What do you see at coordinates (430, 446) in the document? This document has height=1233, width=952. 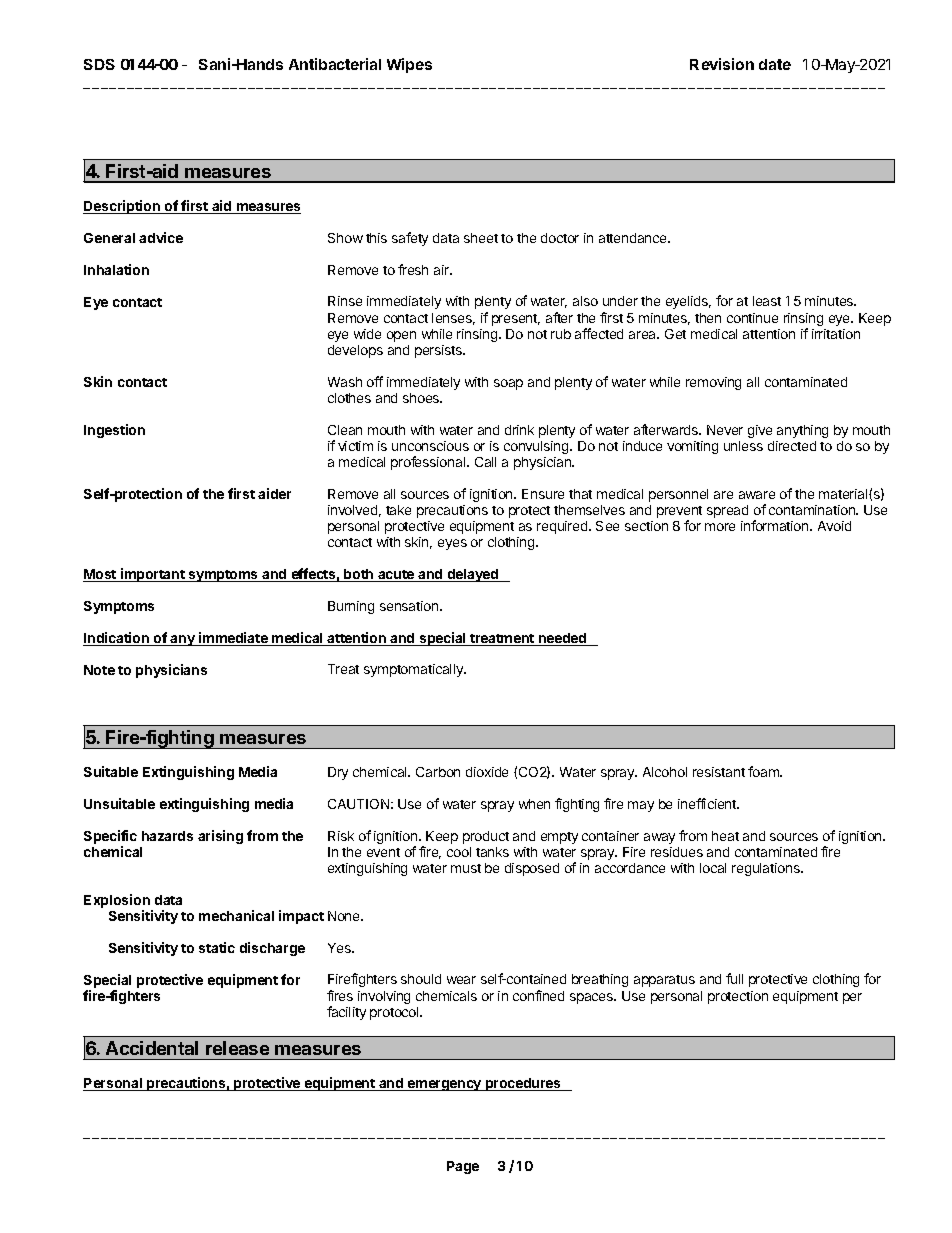 I see `unconscious` at bounding box center [430, 446].
